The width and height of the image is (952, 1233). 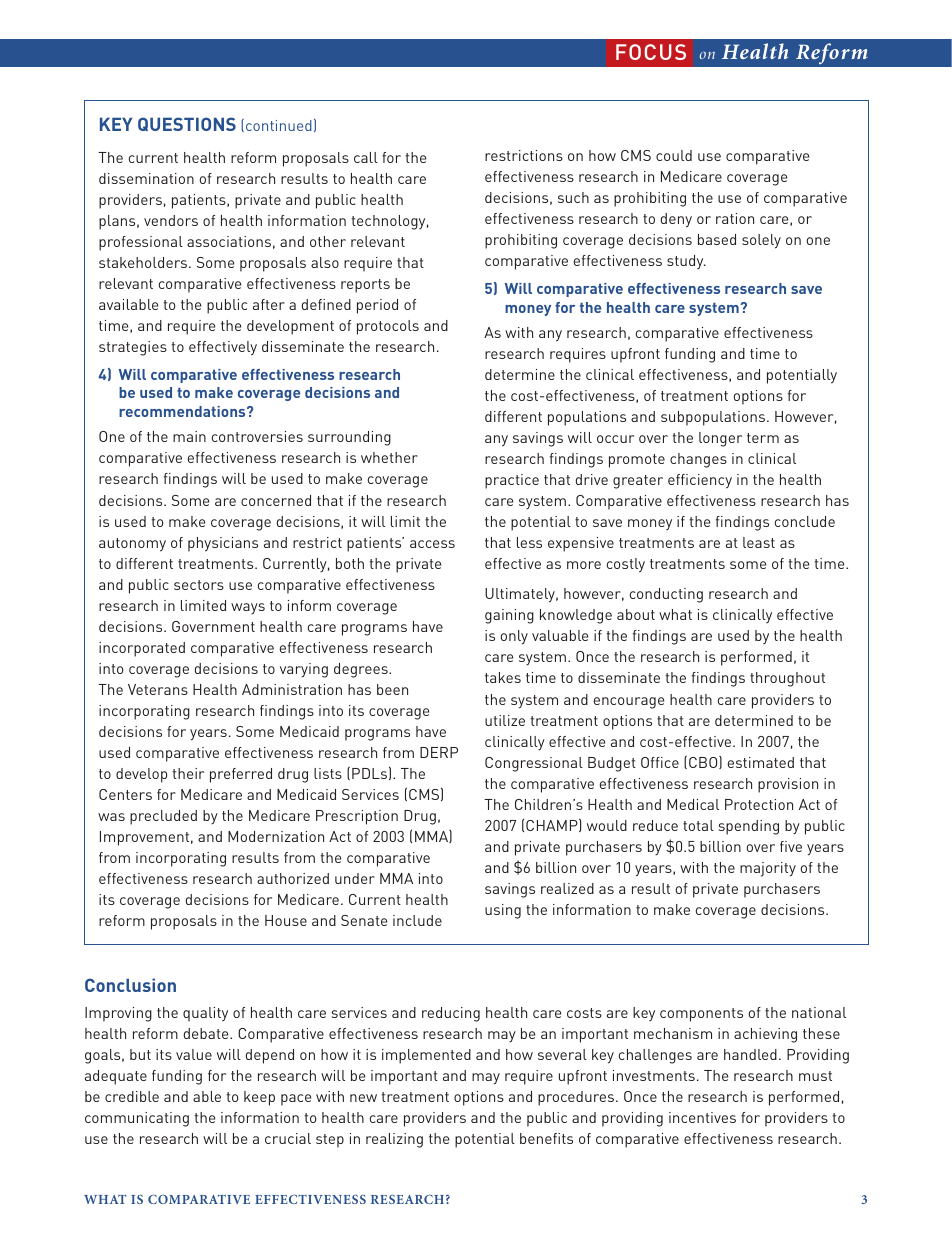 What do you see at coordinates (573, 197) in the image?
I see `such` at bounding box center [573, 197].
